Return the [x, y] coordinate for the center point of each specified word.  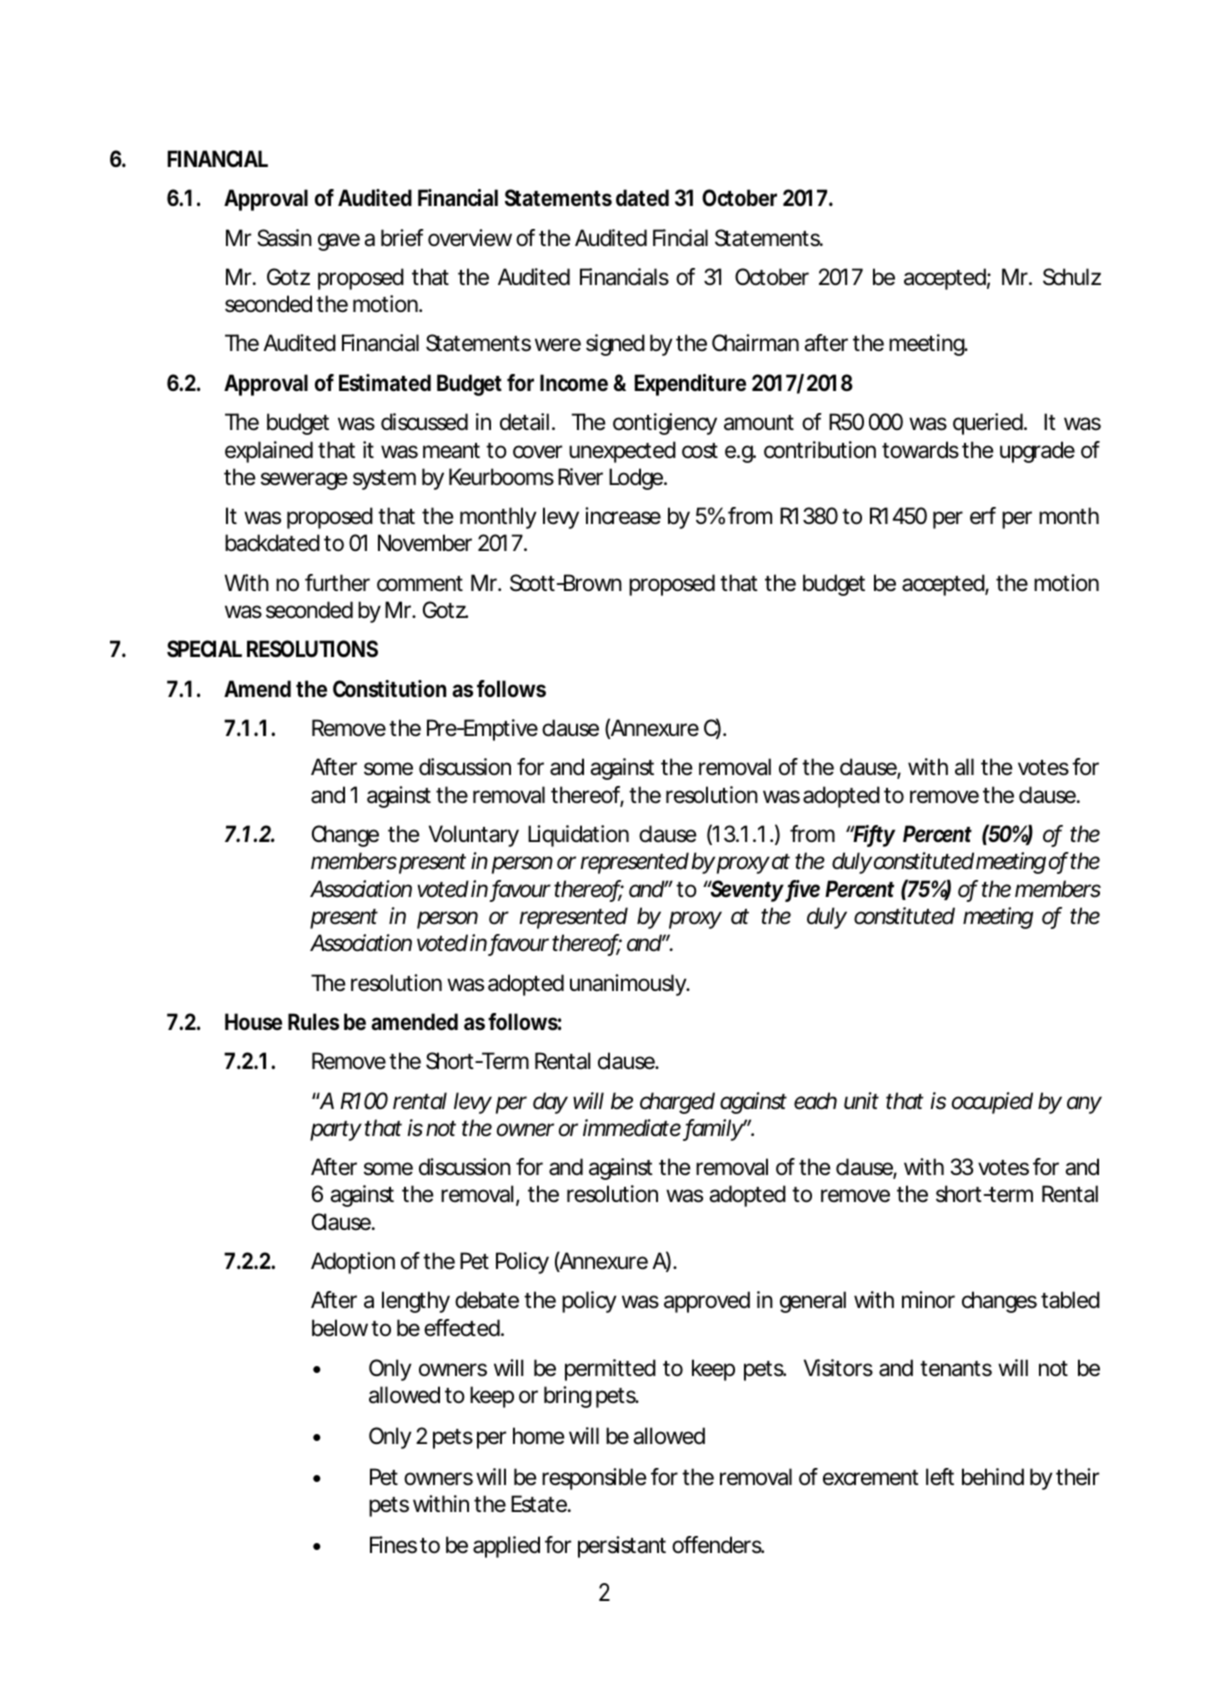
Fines [393, 1545]
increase [623, 516]
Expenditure [690, 385]
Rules [313, 1022]
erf [983, 516]
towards [920, 450]
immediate [632, 1128]
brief [402, 238]
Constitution [389, 689]
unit [861, 1100]
